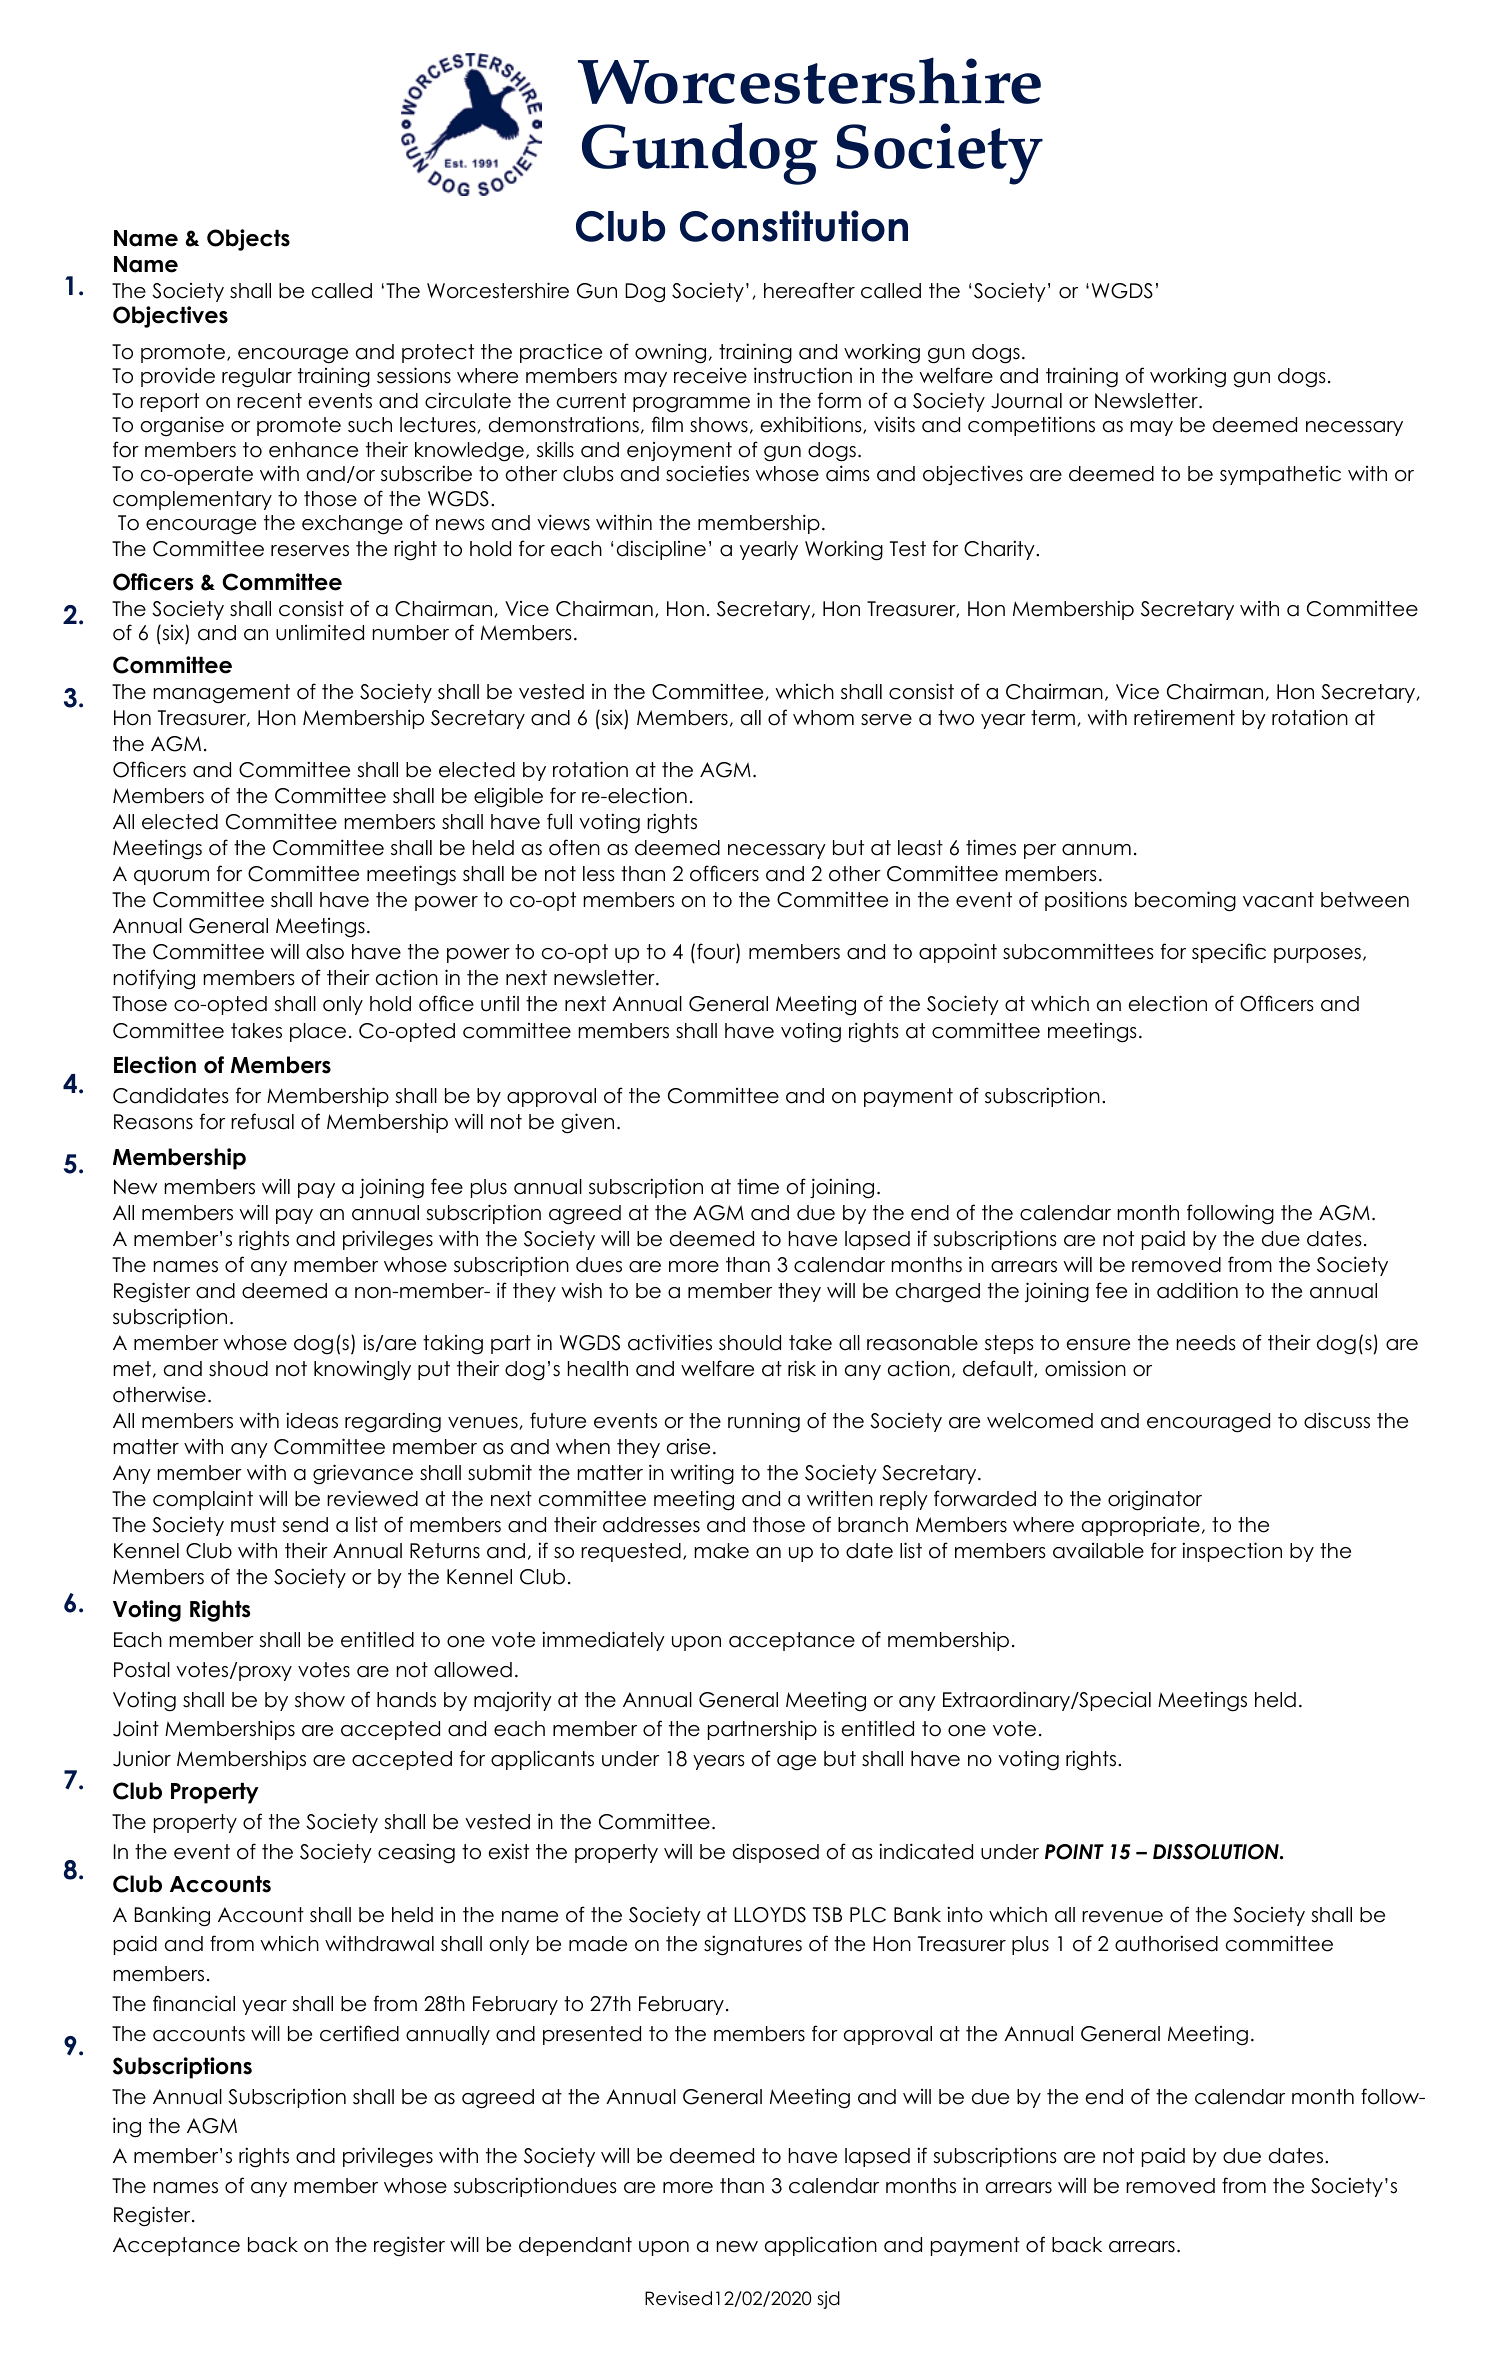  Describe the element at coordinates (821, 2246) in the screenshot. I see `application` at that location.
